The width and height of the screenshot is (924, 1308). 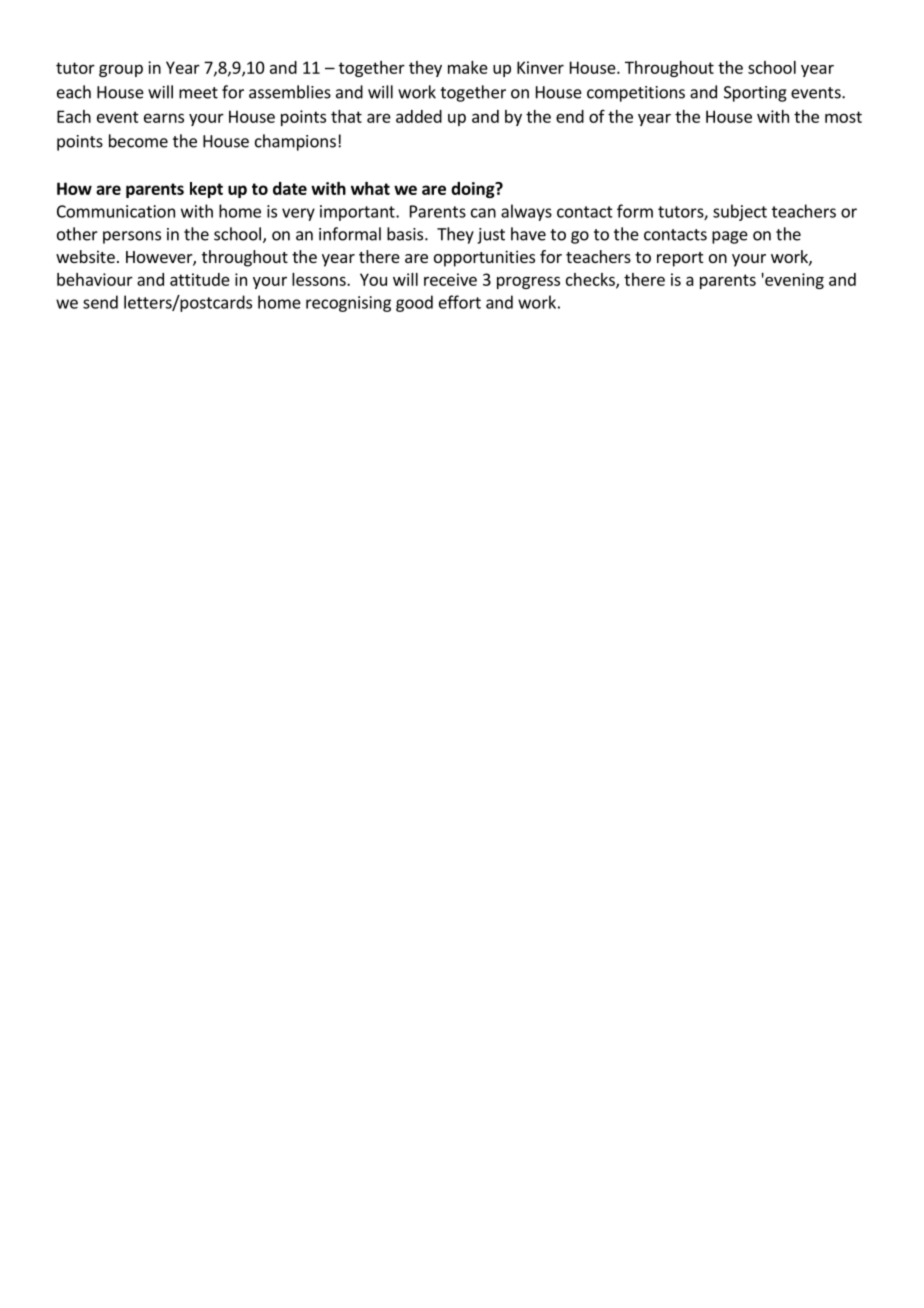 What do you see at coordinates (483, 213) in the screenshot?
I see `can` at bounding box center [483, 213].
